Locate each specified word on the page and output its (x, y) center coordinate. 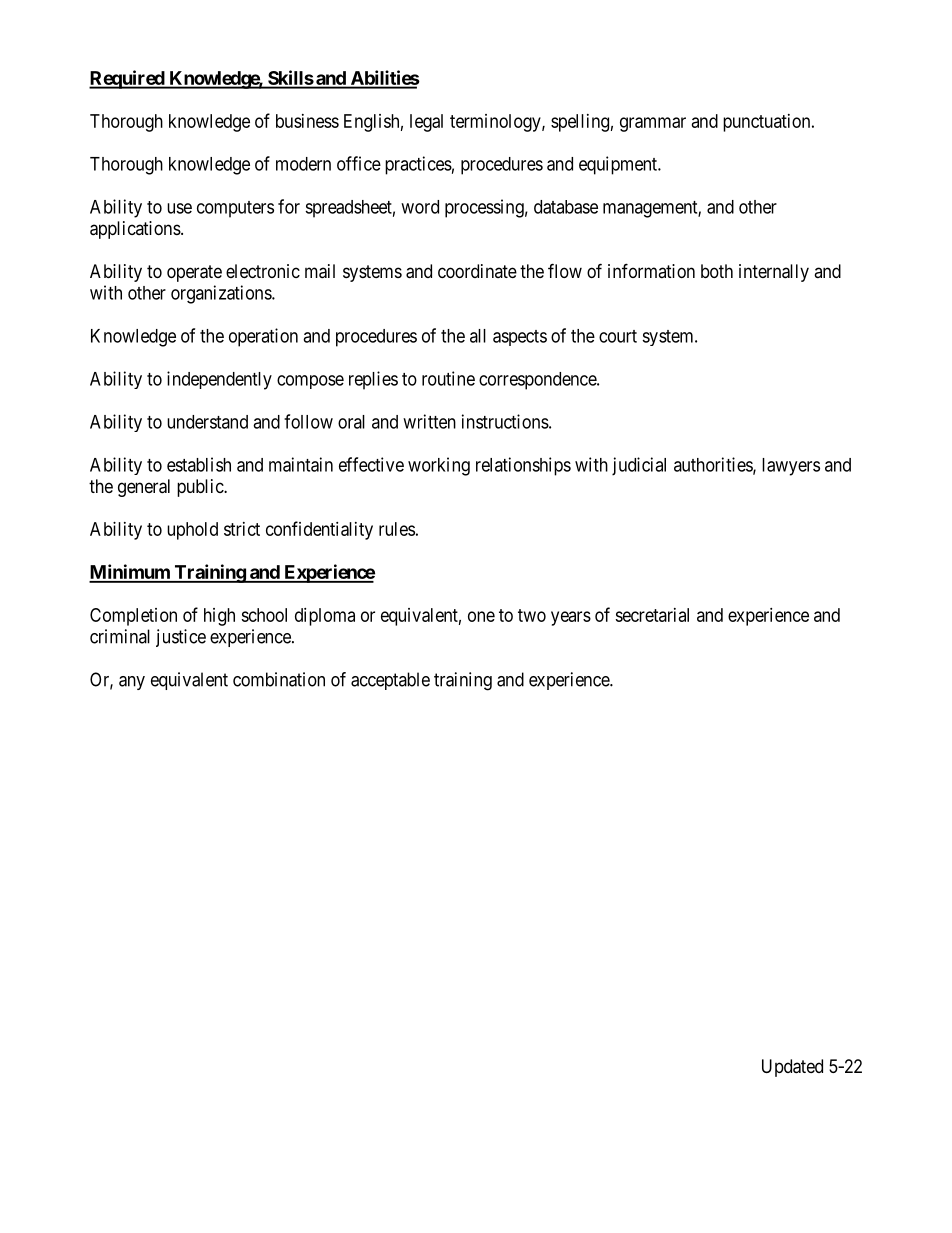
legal (426, 123)
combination (279, 679)
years (571, 618)
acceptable (390, 681)
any (132, 683)
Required (127, 79)
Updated (792, 1068)
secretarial (652, 615)
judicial (639, 466)
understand (207, 422)
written (429, 421)
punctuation (768, 123)
